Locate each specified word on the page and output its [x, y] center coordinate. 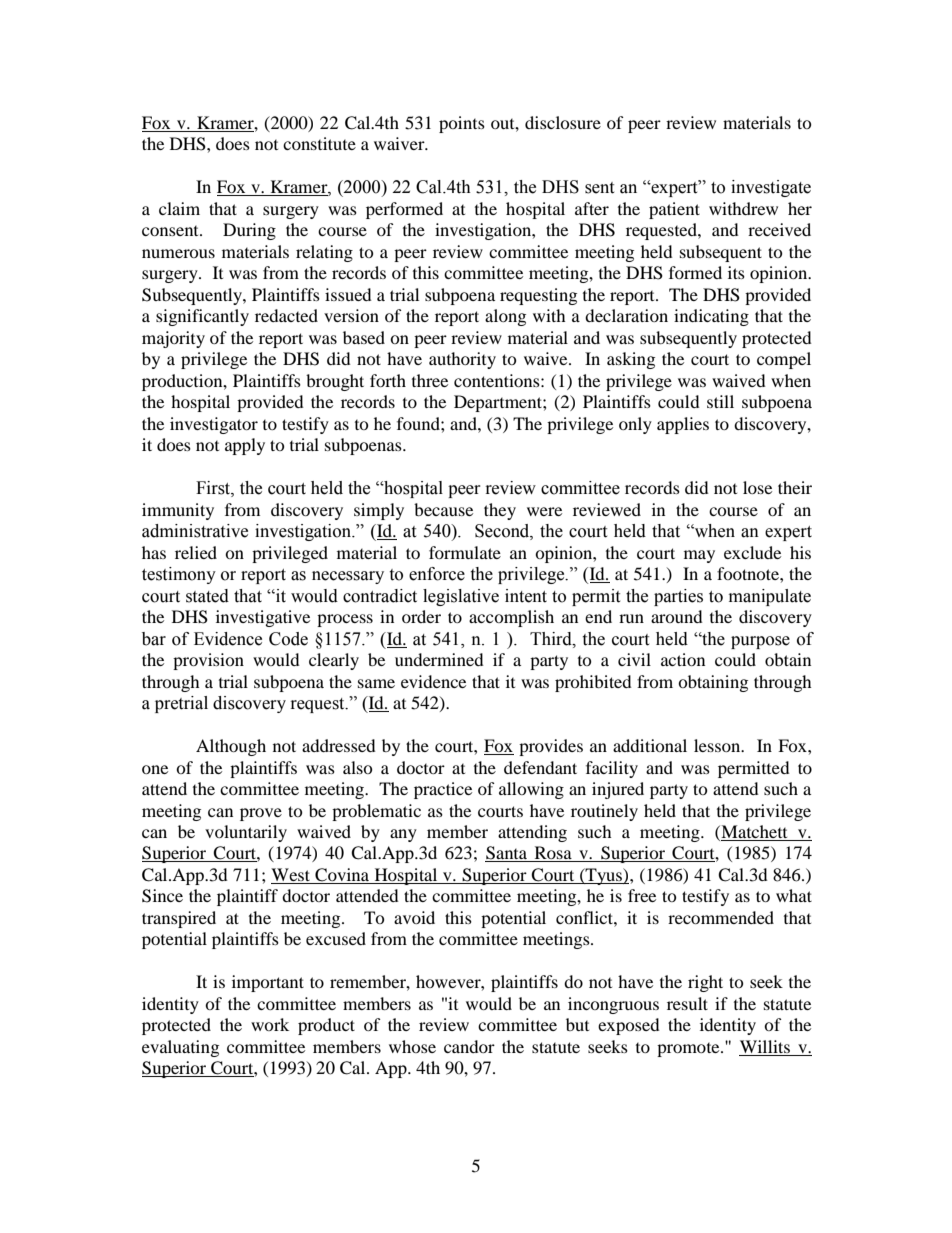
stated [207, 596]
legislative [461, 597]
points [462, 124]
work [270, 1024]
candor [469, 1046]
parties [678, 597]
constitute [319, 143]
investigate [771, 188]
